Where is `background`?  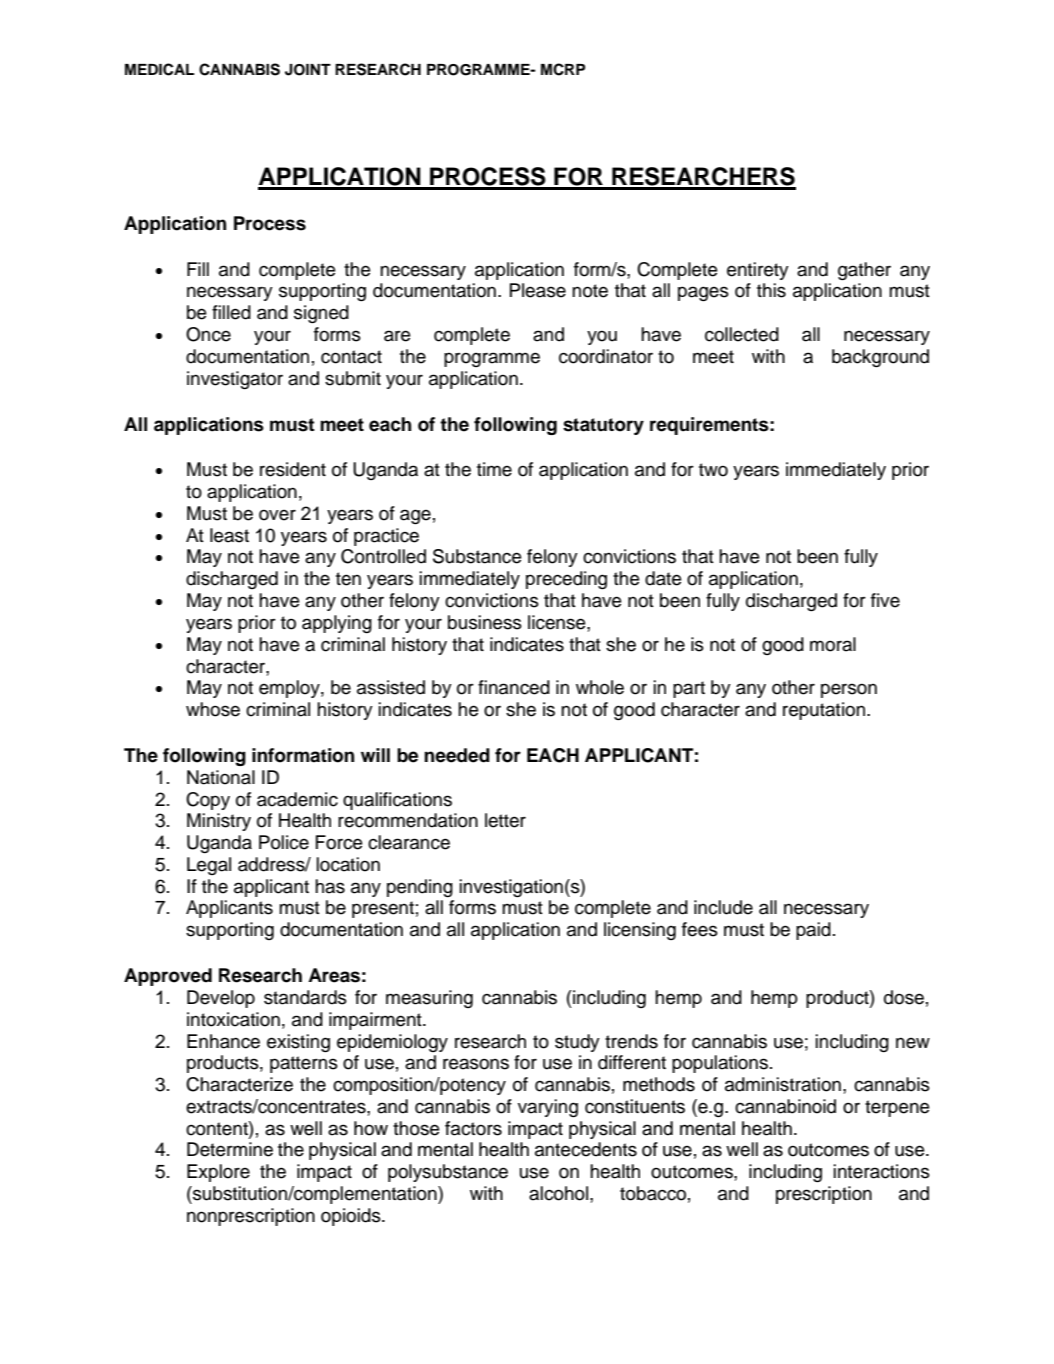
background is located at coordinates (880, 358).
